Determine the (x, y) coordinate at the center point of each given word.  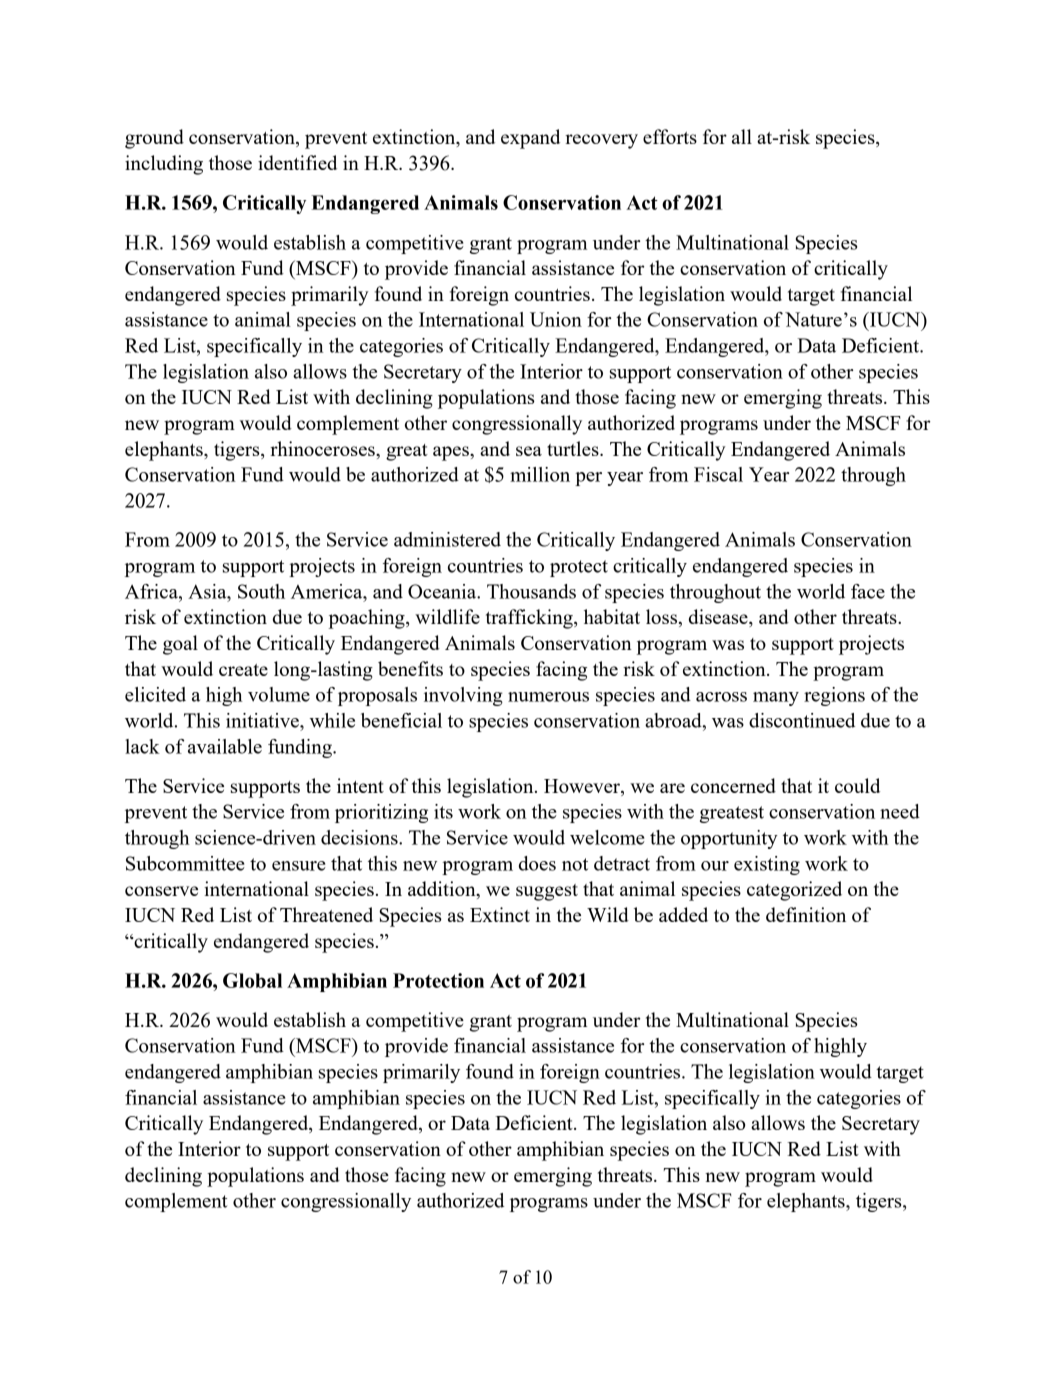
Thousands (531, 591)
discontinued (802, 720)
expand (530, 139)
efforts (670, 136)
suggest (547, 892)
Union (556, 319)
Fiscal (718, 474)
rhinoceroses (323, 448)
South (261, 591)
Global (252, 980)
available (225, 746)
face (868, 591)
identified (297, 162)
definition (806, 914)
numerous (548, 697)
